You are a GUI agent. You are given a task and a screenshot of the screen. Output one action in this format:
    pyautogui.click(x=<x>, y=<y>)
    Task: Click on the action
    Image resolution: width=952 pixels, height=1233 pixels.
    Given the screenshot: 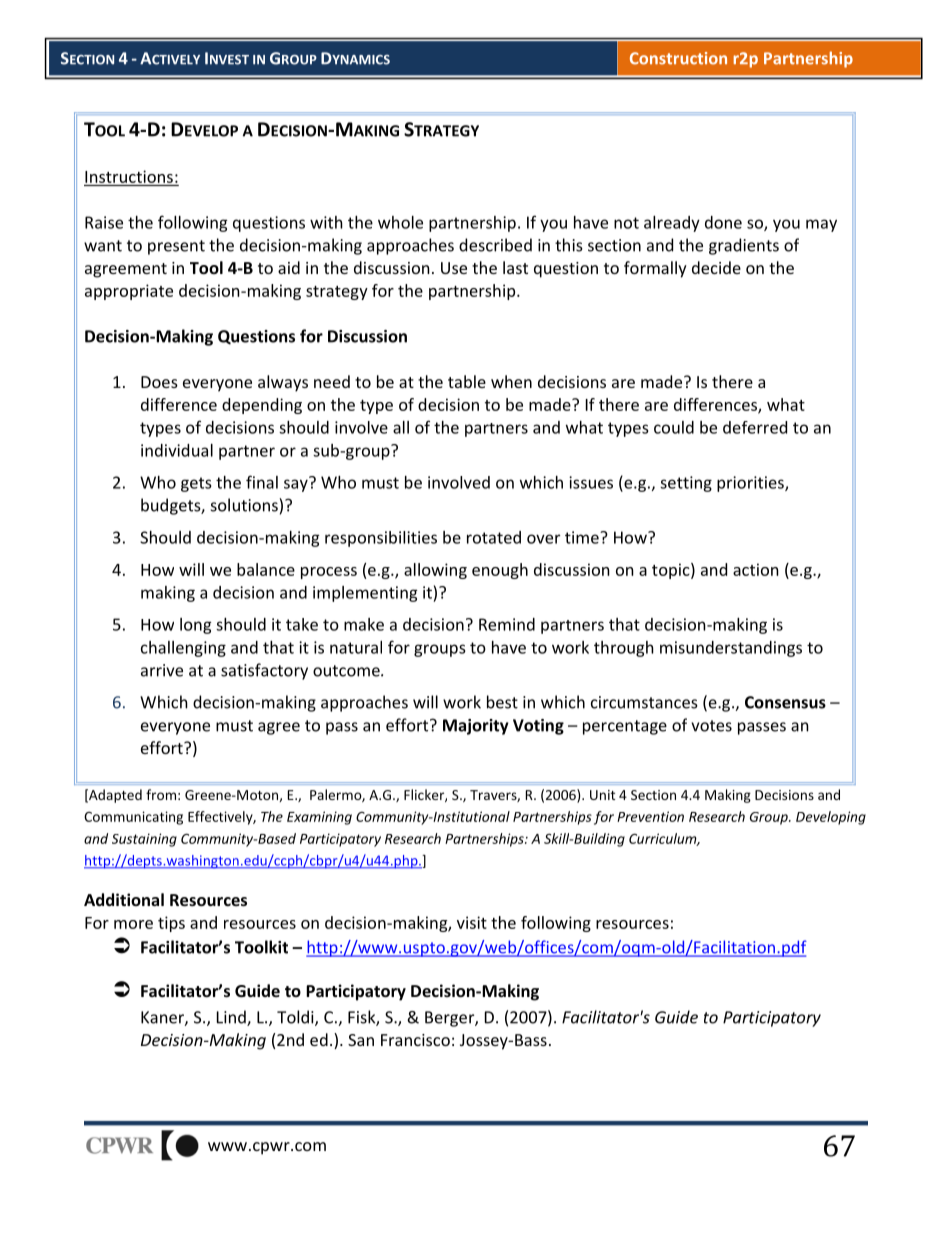 What is the action you would take?
    pyautogui.click(x=756, y=569)
